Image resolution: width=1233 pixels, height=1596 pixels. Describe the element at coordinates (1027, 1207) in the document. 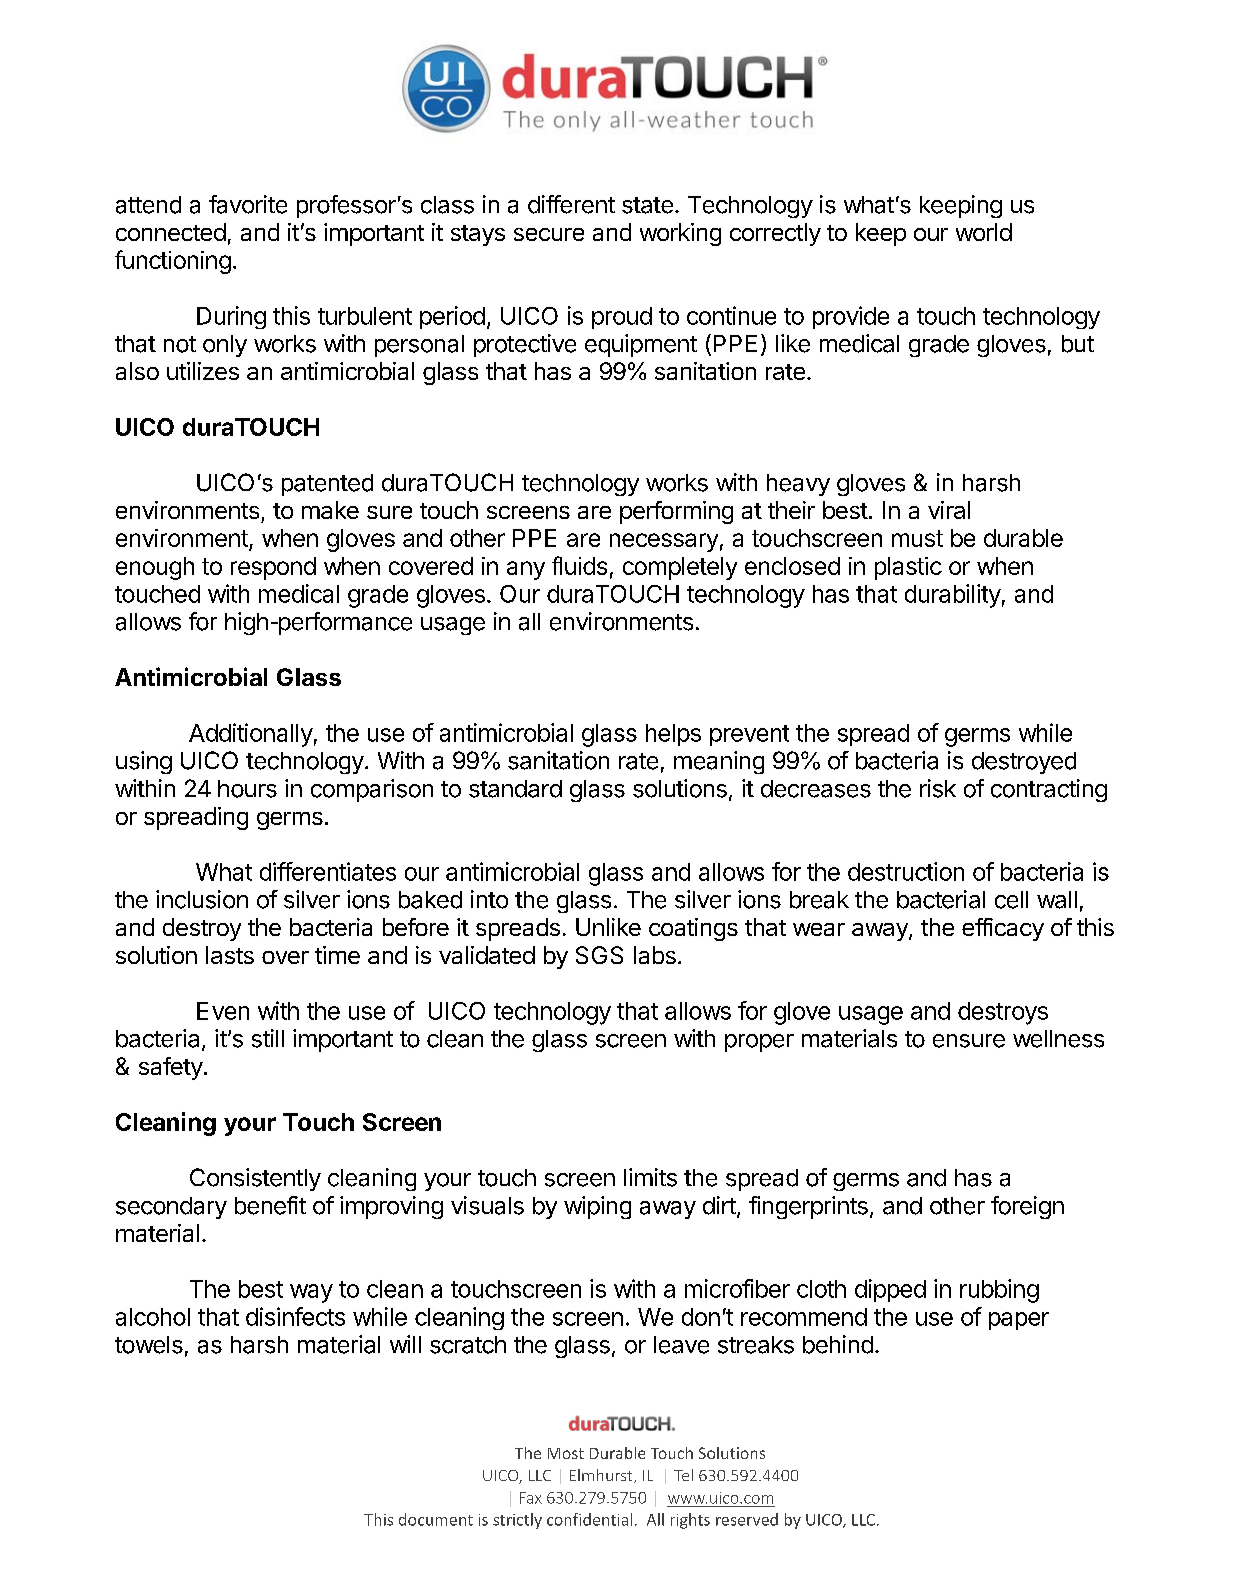

I see `foreign` at that location.
